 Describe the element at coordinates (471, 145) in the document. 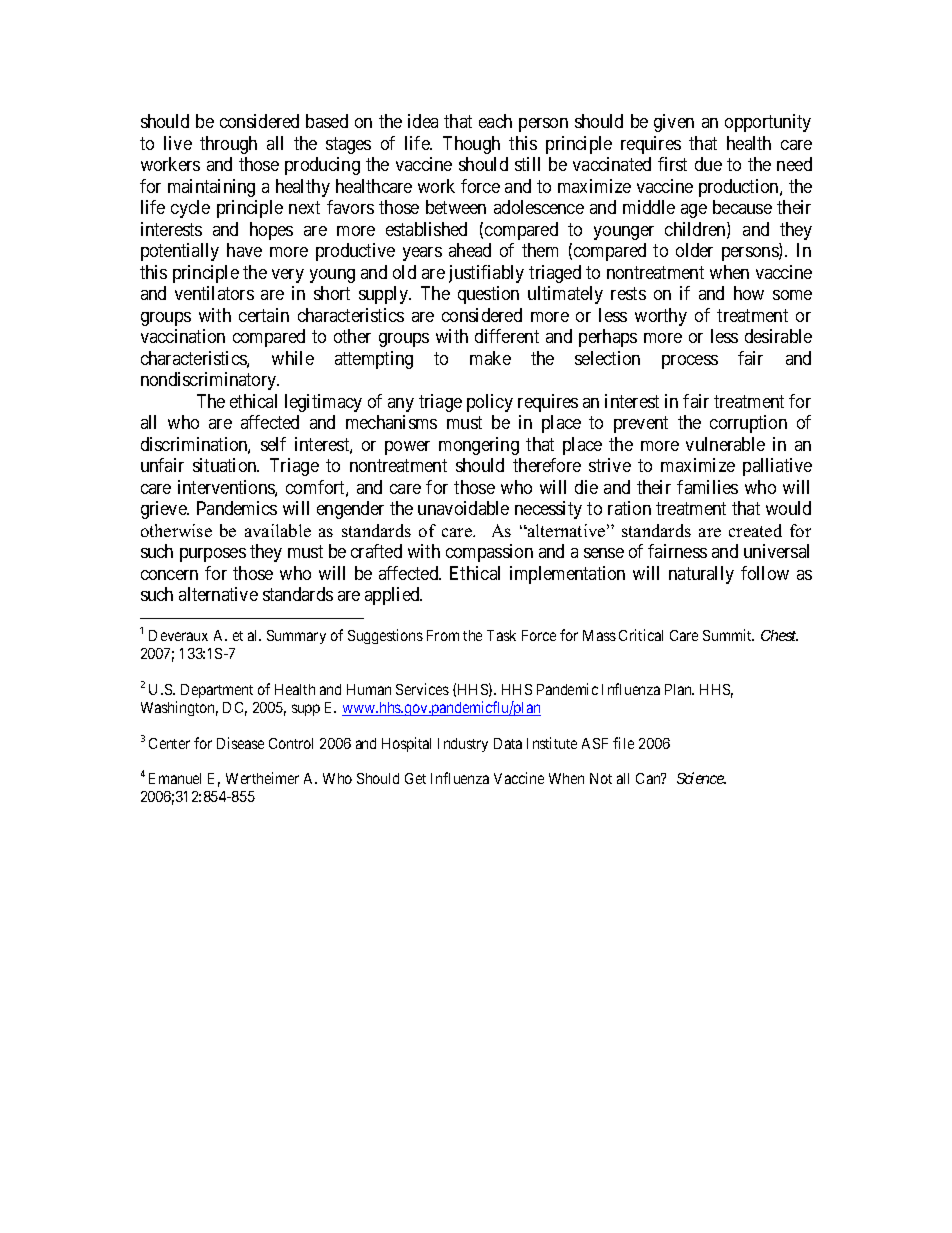

I see `Though` at that location.
